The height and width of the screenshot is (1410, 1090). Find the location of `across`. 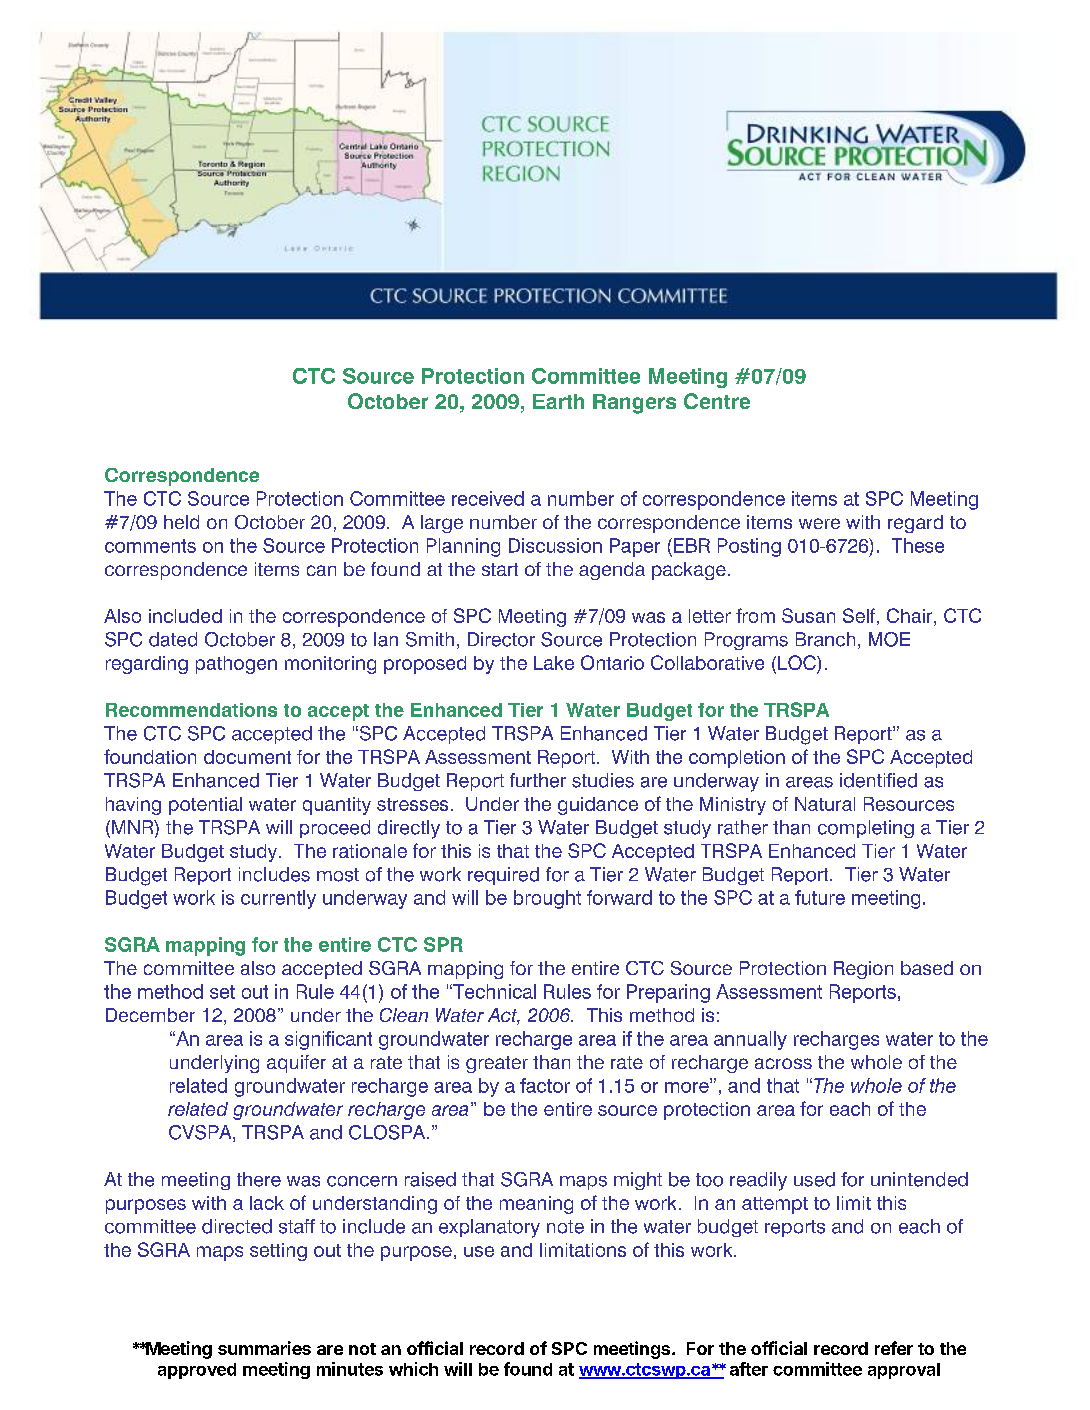

across is located at coordinates (783, 1063).
